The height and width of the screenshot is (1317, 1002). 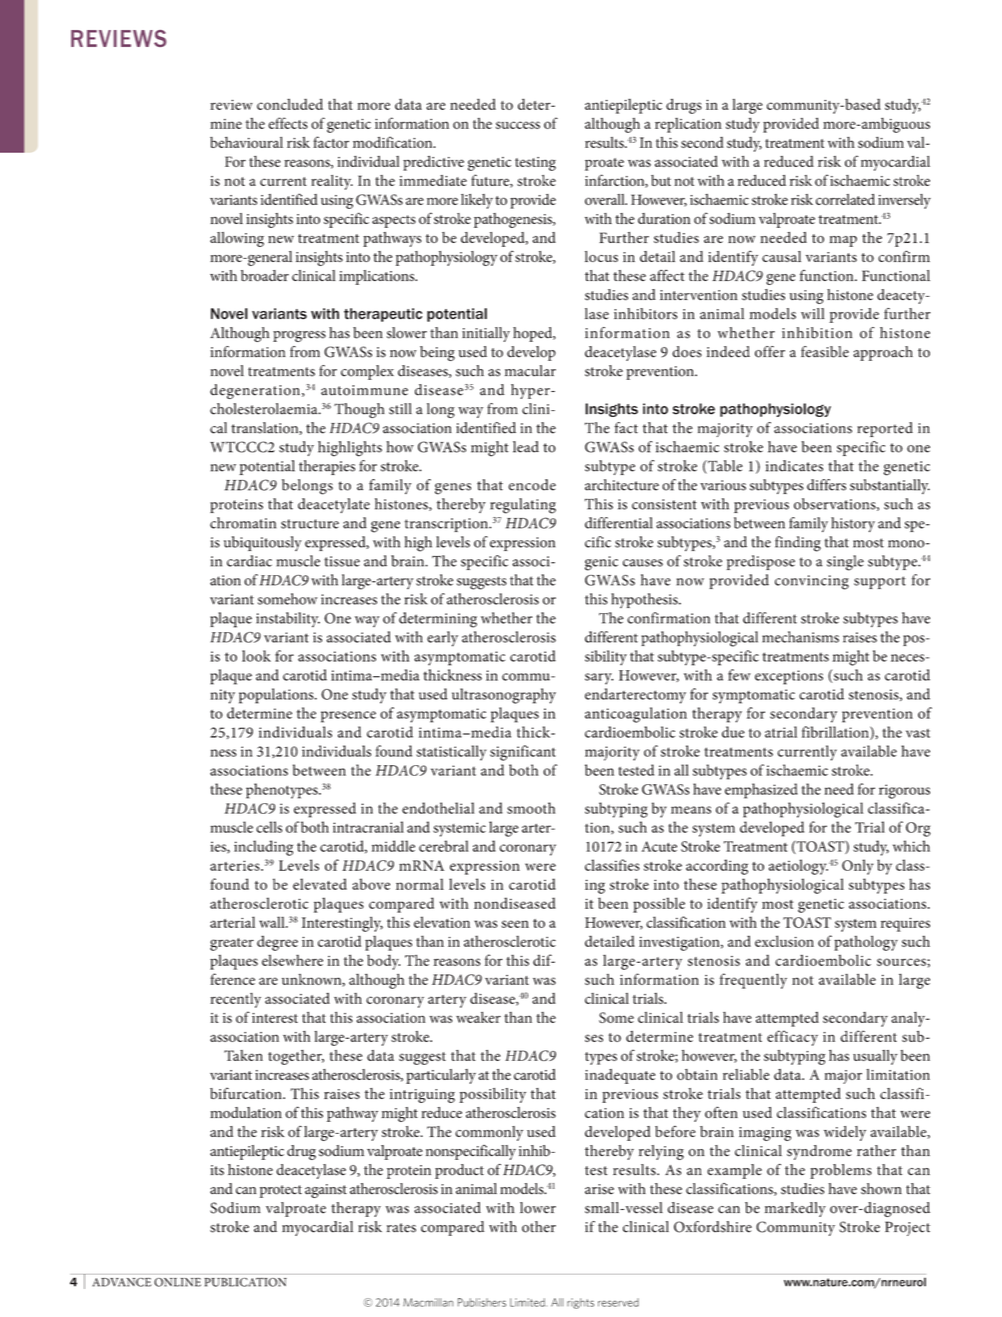 What do you see at coordinates (177, 1282) in the screenshot?
I see `ONLINE` at bounding box center [177, 1282].
